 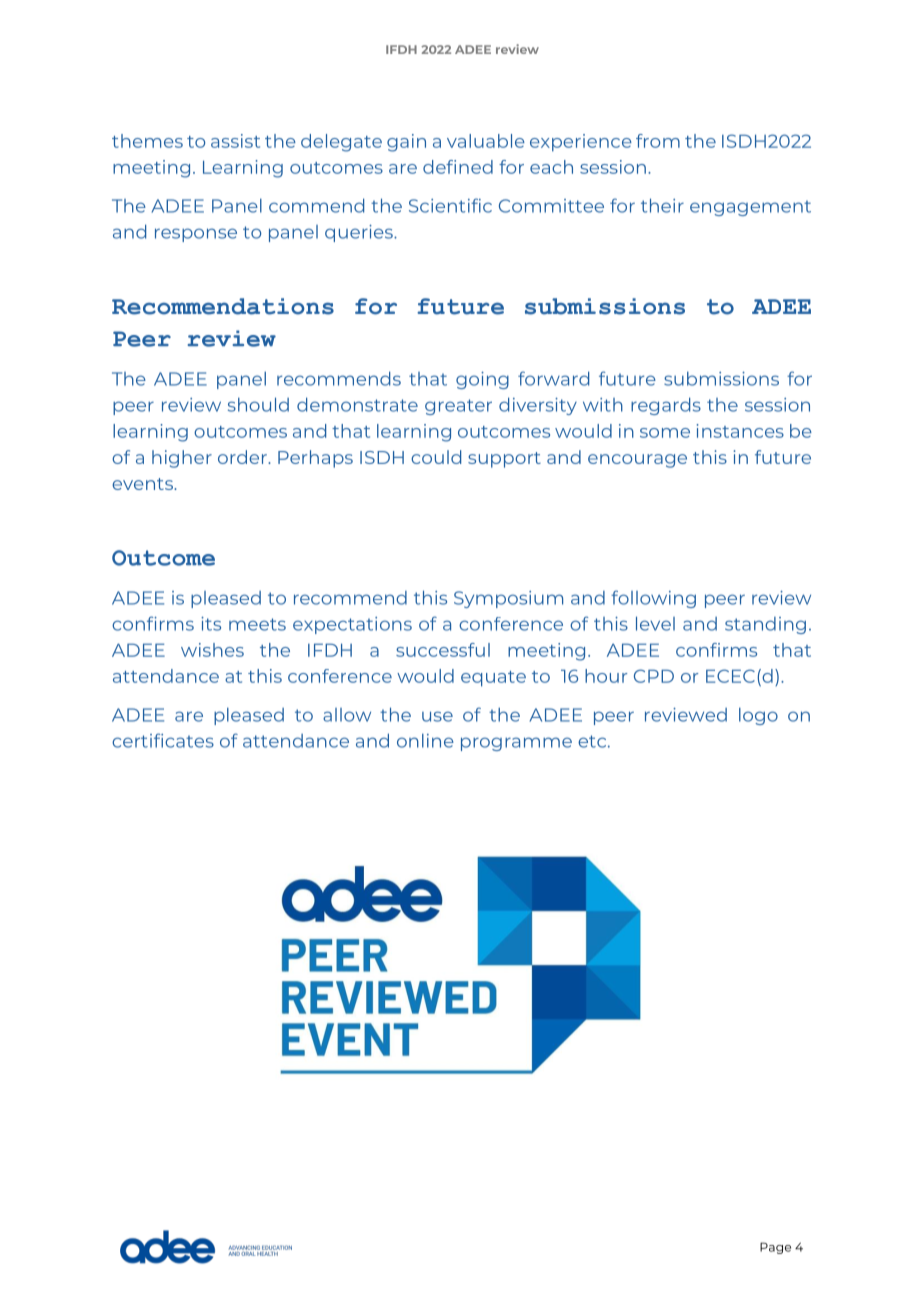 I want to click on Page, so click(x=775, y=1248).
